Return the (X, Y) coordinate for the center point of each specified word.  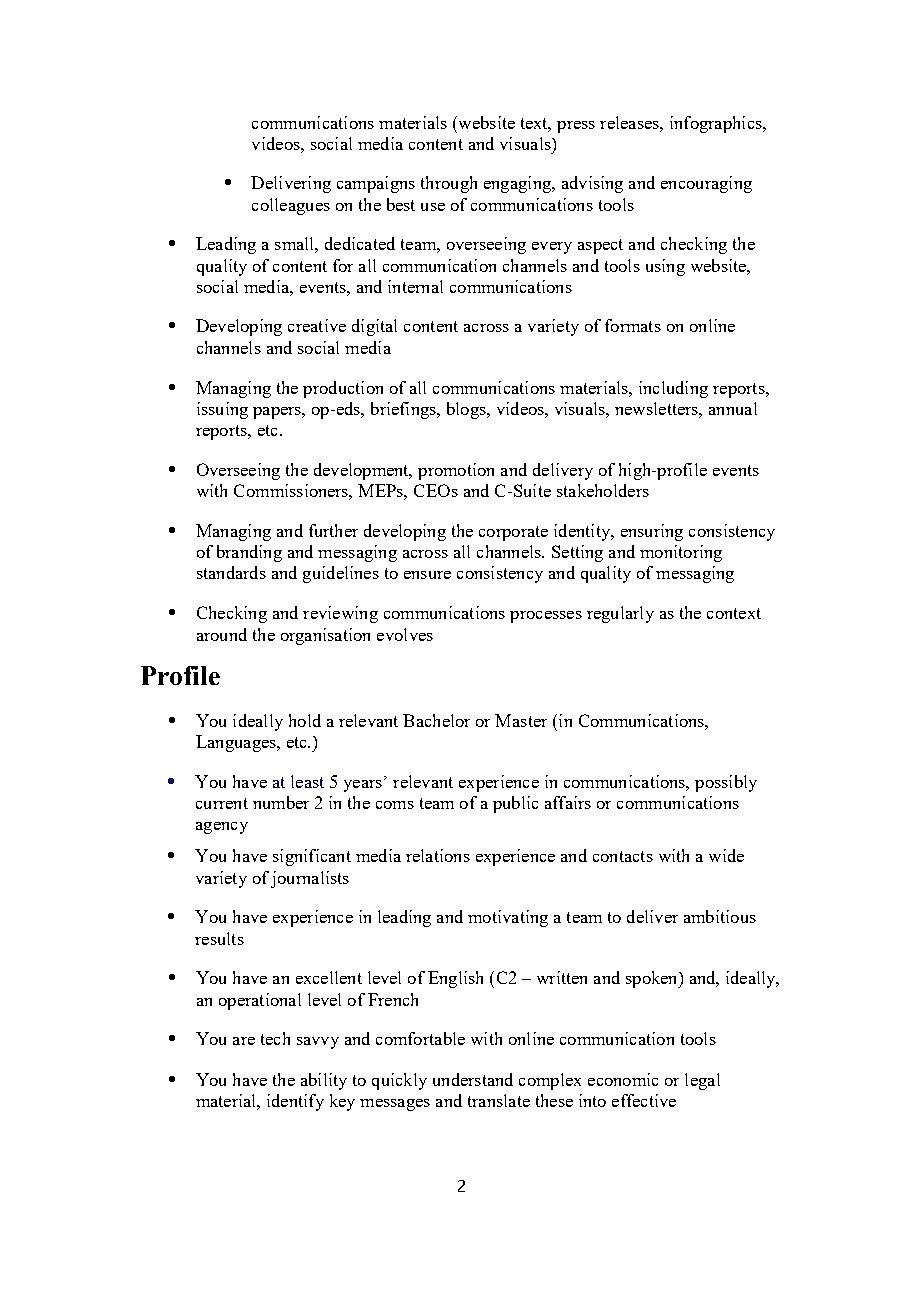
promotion (456, 471)
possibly (726, 783)
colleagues (291, 206)
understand (473, 1079)
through (449, 184)
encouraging (706, 184)
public (515, 804)
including (673, 389)
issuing (222, 410)
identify (295, 1102)
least (307, 781)
